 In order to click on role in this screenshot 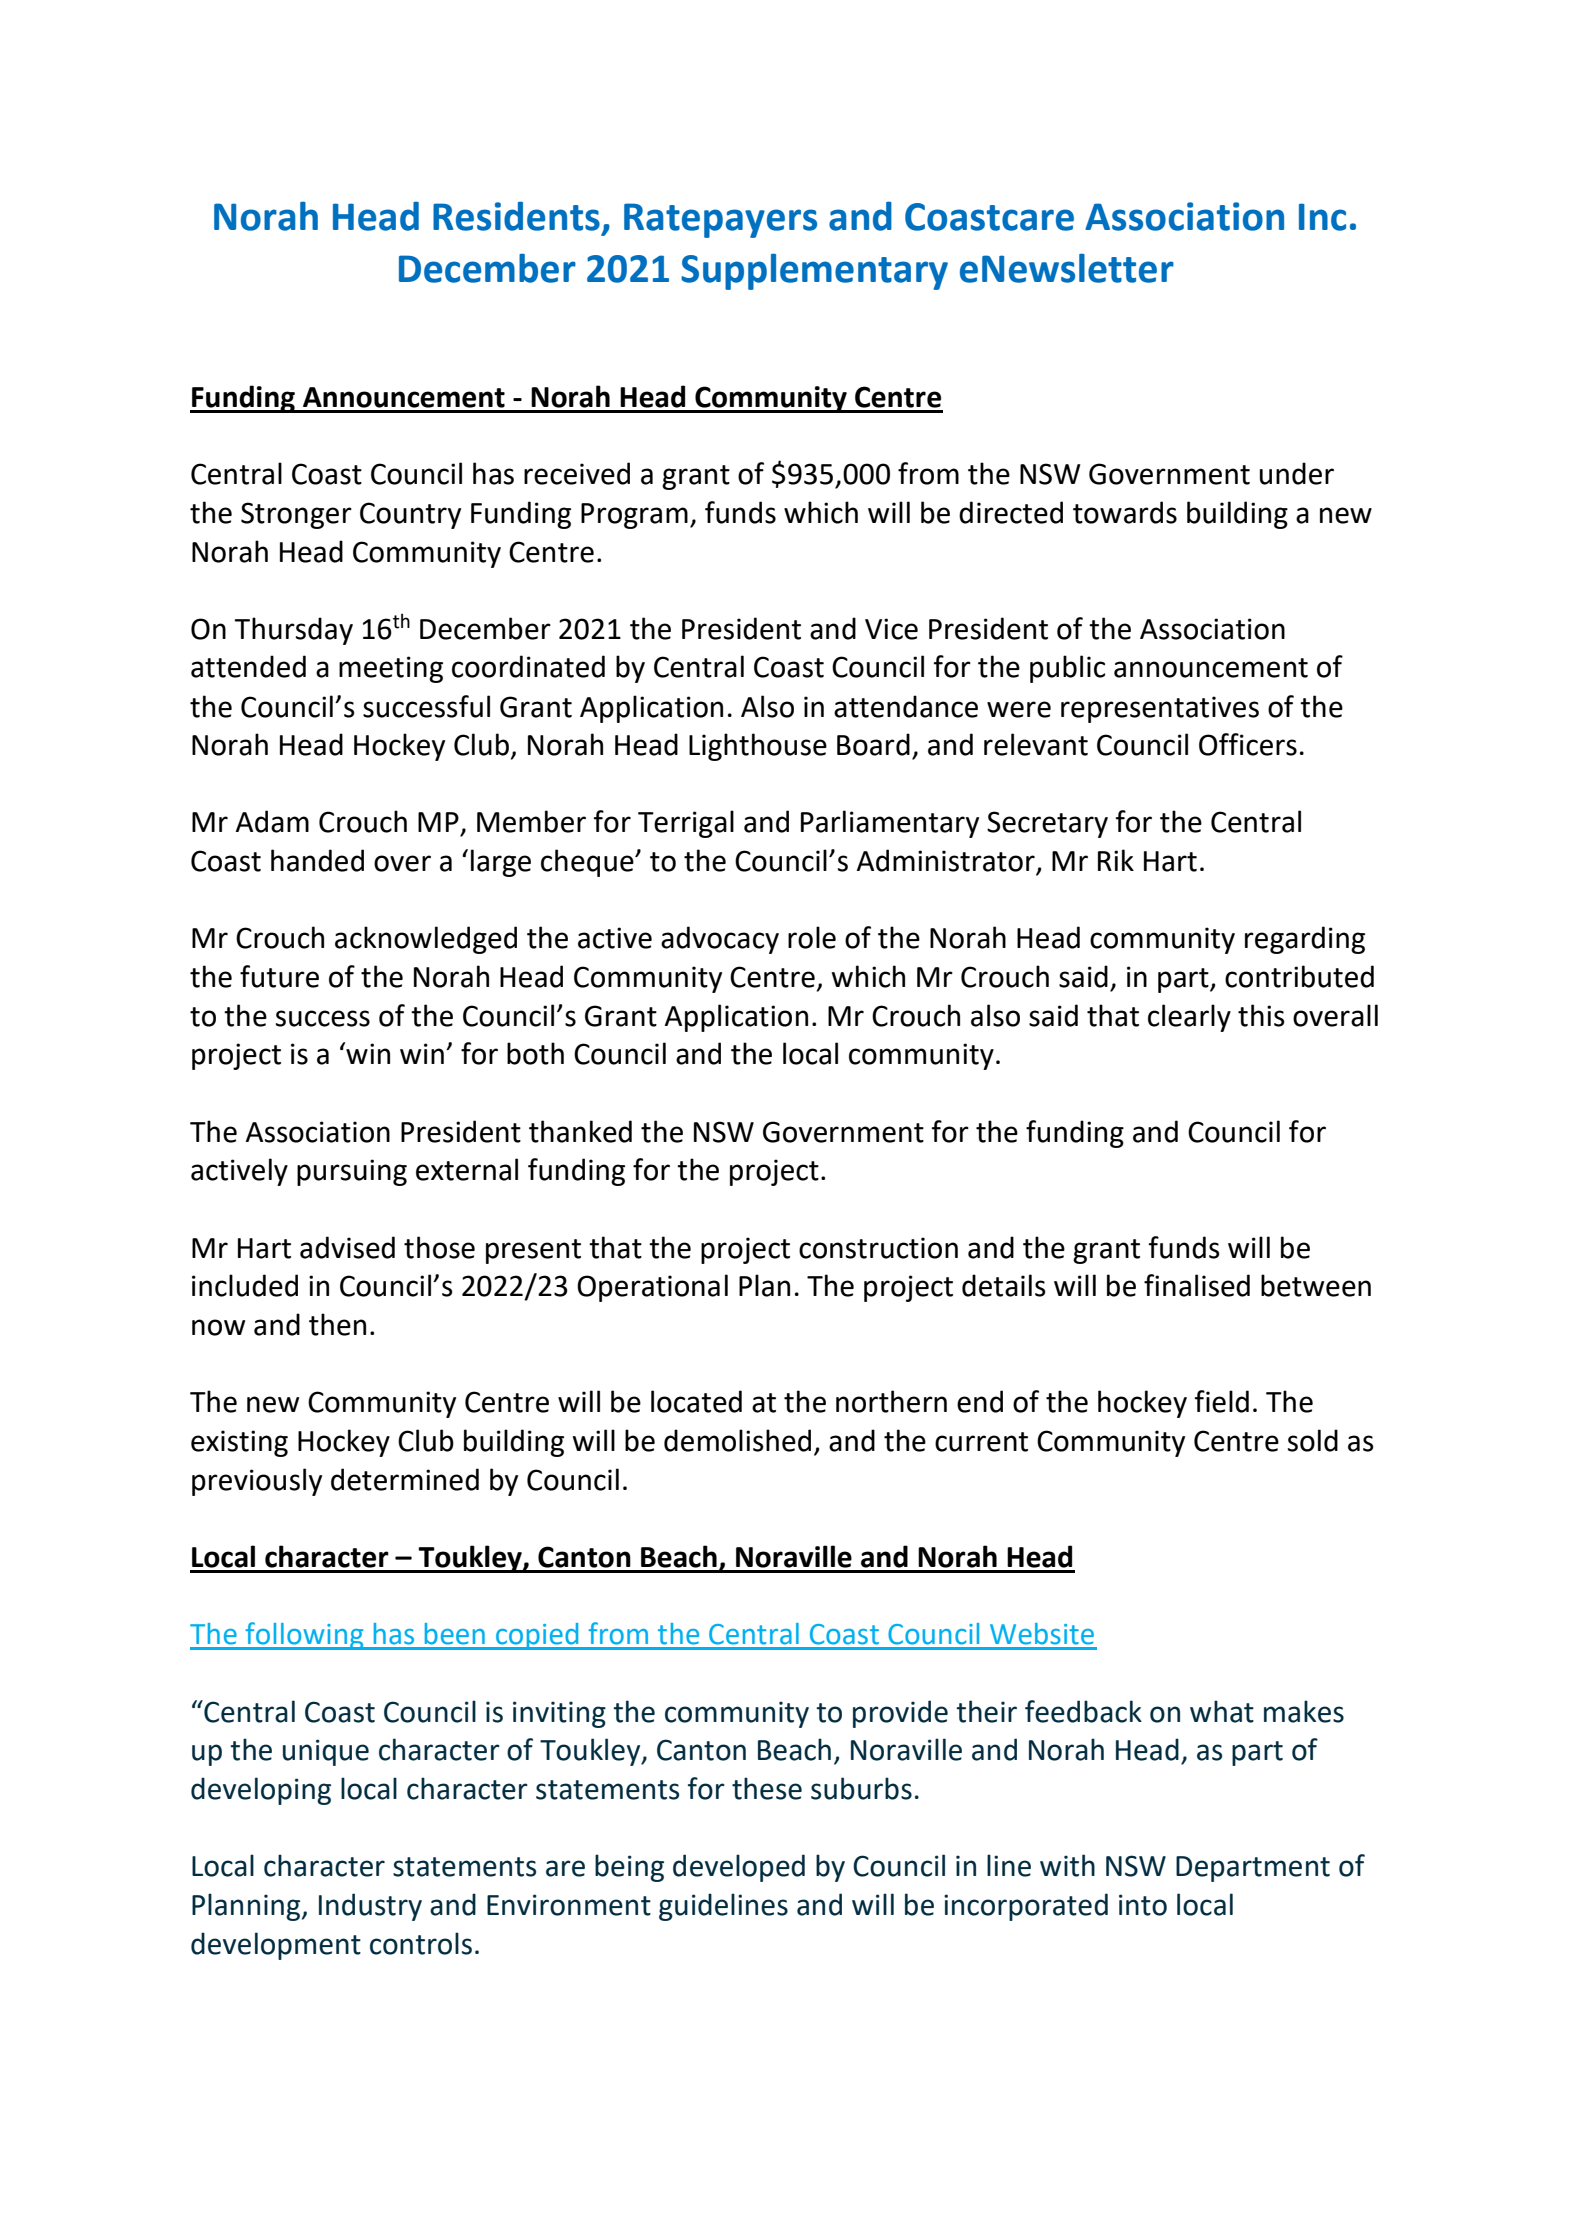, I will do `click(812, 937)`.
